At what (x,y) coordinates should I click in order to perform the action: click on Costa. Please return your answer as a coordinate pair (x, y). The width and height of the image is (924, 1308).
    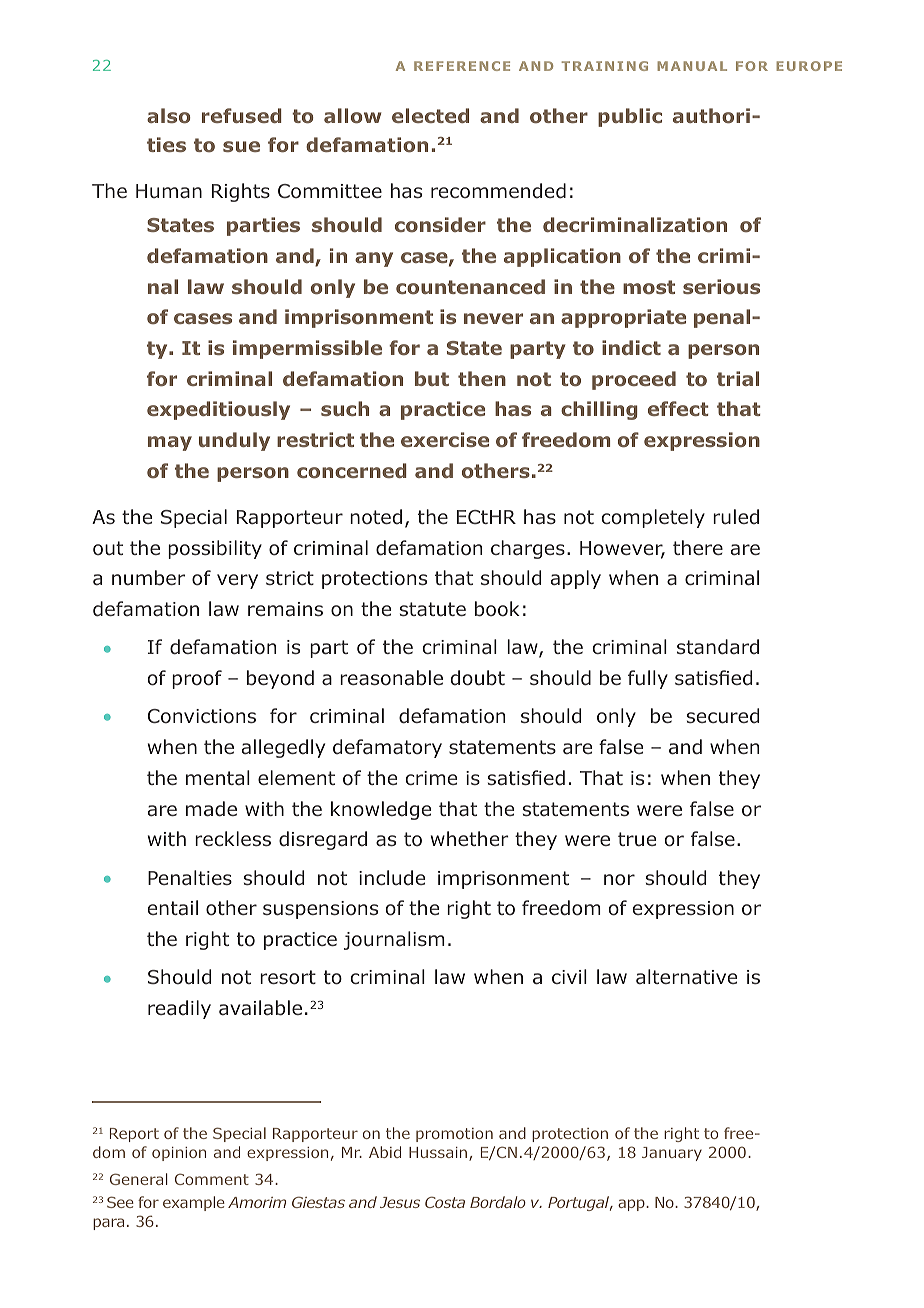
    Looking at the image, I should click on (445, 1202).
